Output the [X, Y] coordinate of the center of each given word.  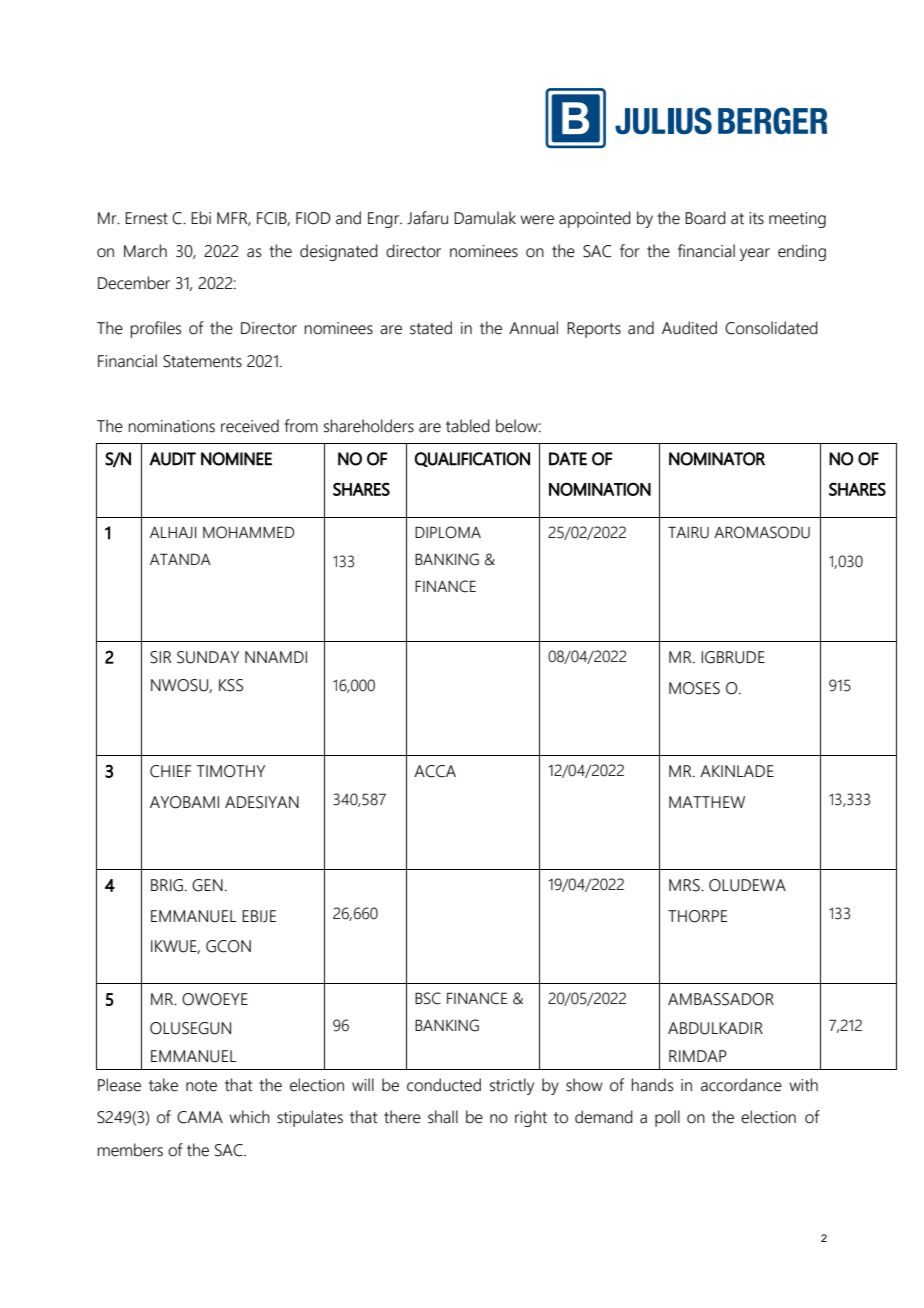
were [537, 220]
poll [667, 1118]
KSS [231, 685]
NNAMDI [276, 657]
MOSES [694, 688]
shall [443, 1117]
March [145, 251]
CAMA [200, 1117]
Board [705, 218]
